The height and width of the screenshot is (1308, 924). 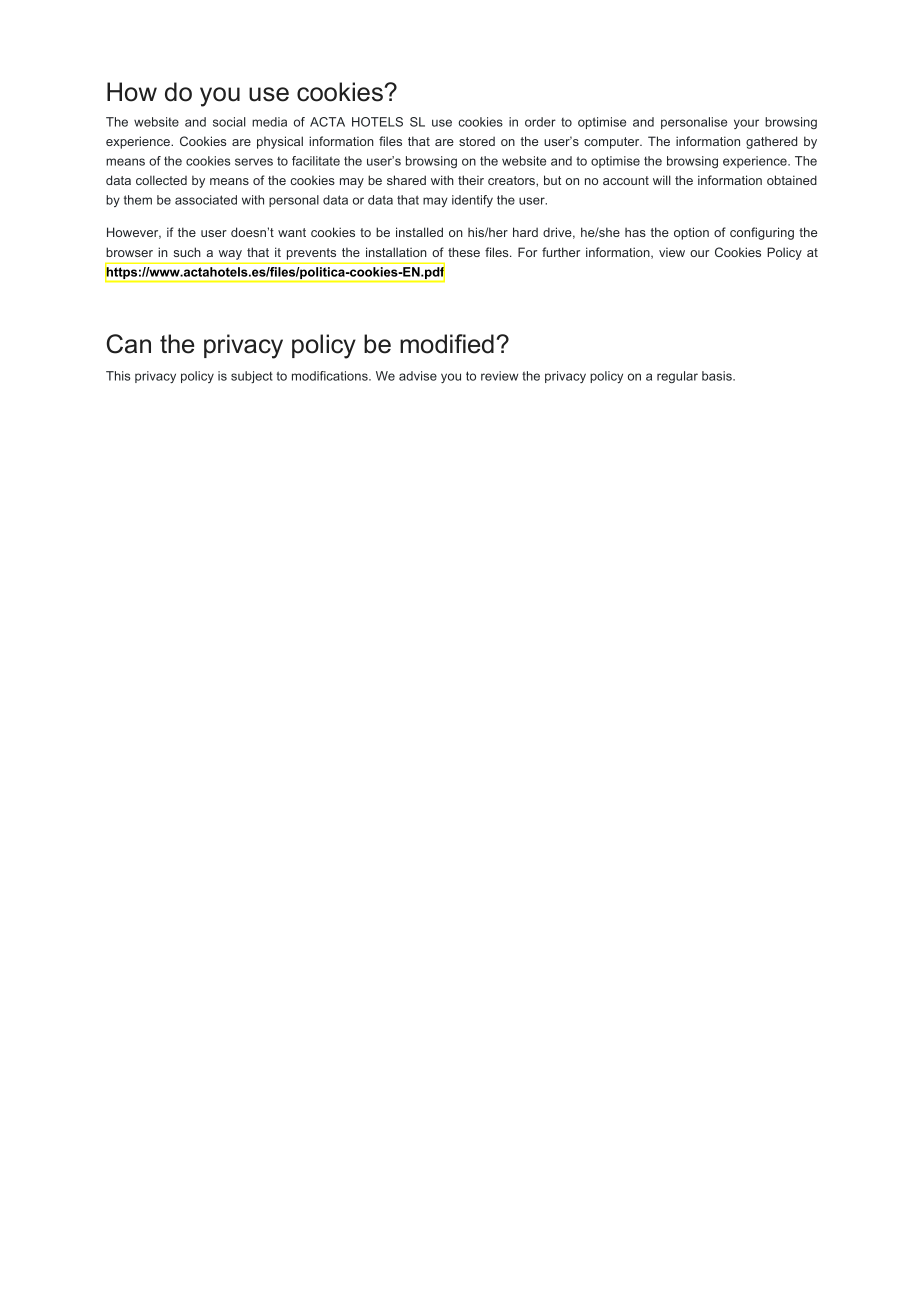 I want to click on your, so click(x=746, y=124).
